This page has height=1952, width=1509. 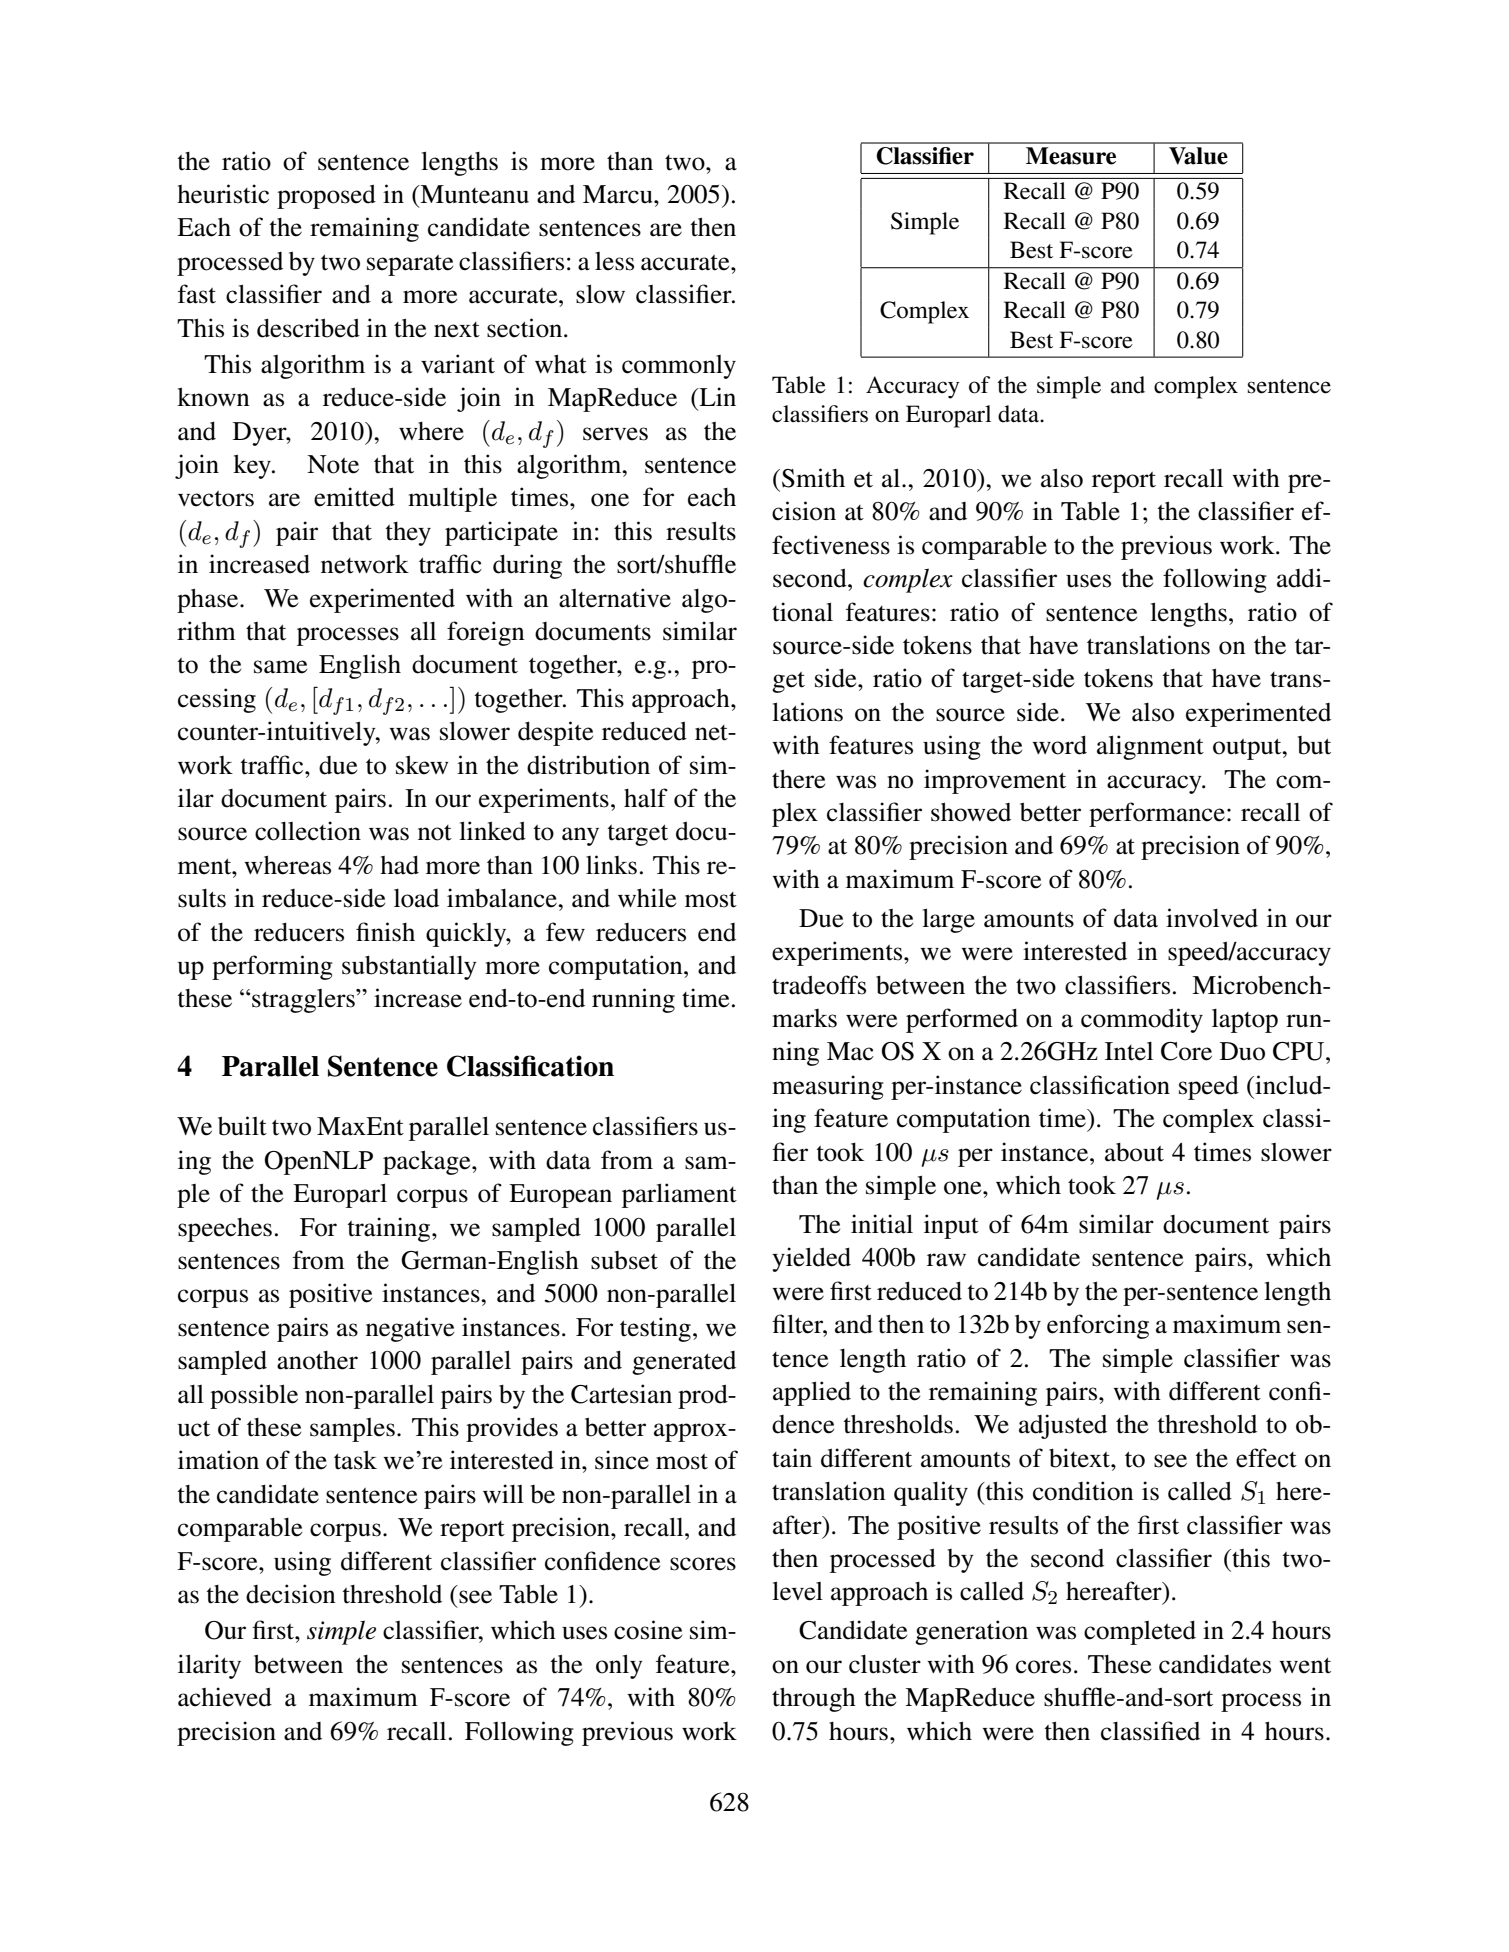 What do you see at coordinates (614, 261) in the page?
I see `less` at bounding box center [614, 261].
